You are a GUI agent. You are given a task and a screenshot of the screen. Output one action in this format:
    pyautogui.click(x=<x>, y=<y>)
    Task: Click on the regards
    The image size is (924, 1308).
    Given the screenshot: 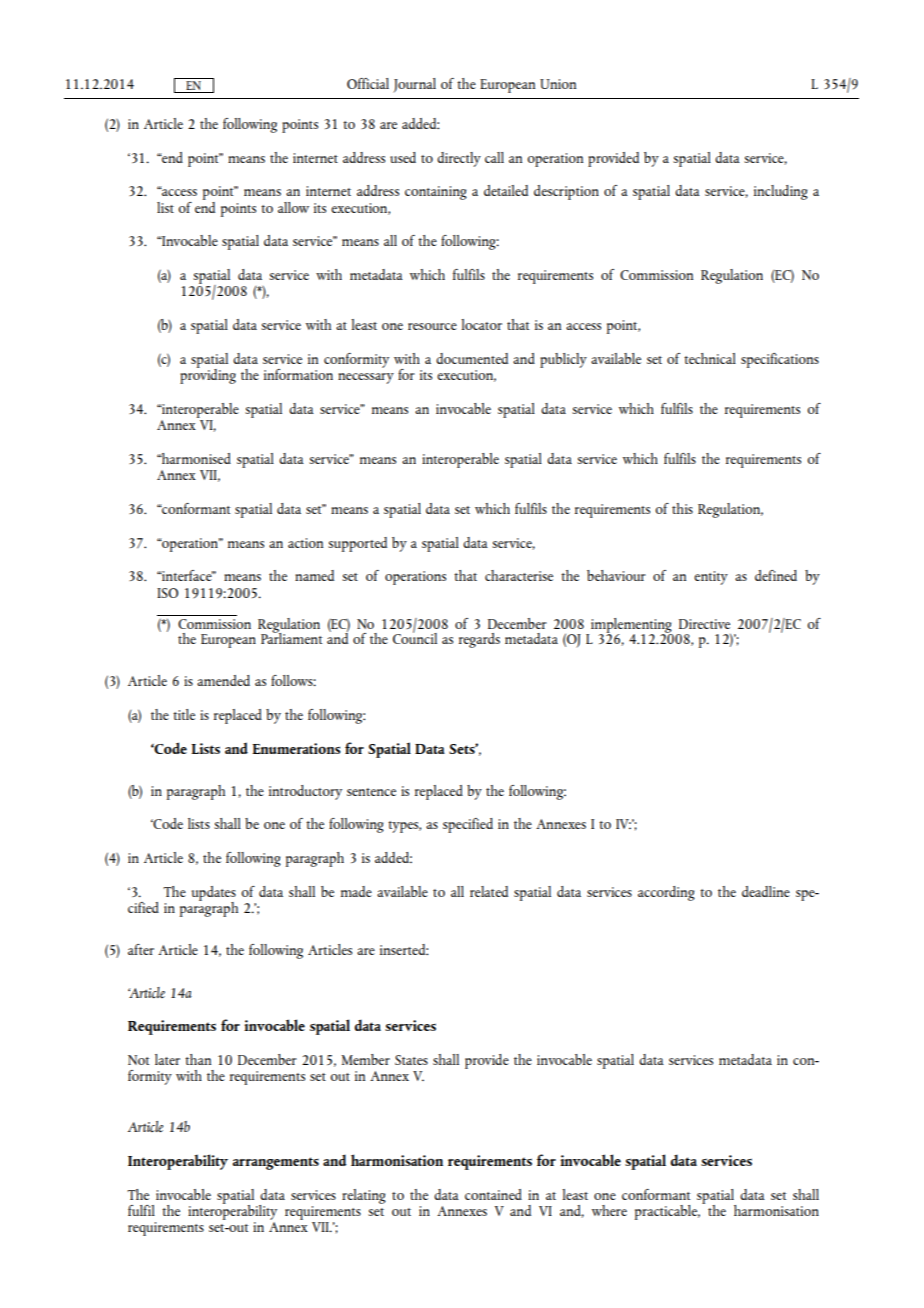 What is the action you would take?
    pyautogui.click(x=479, y=640)
